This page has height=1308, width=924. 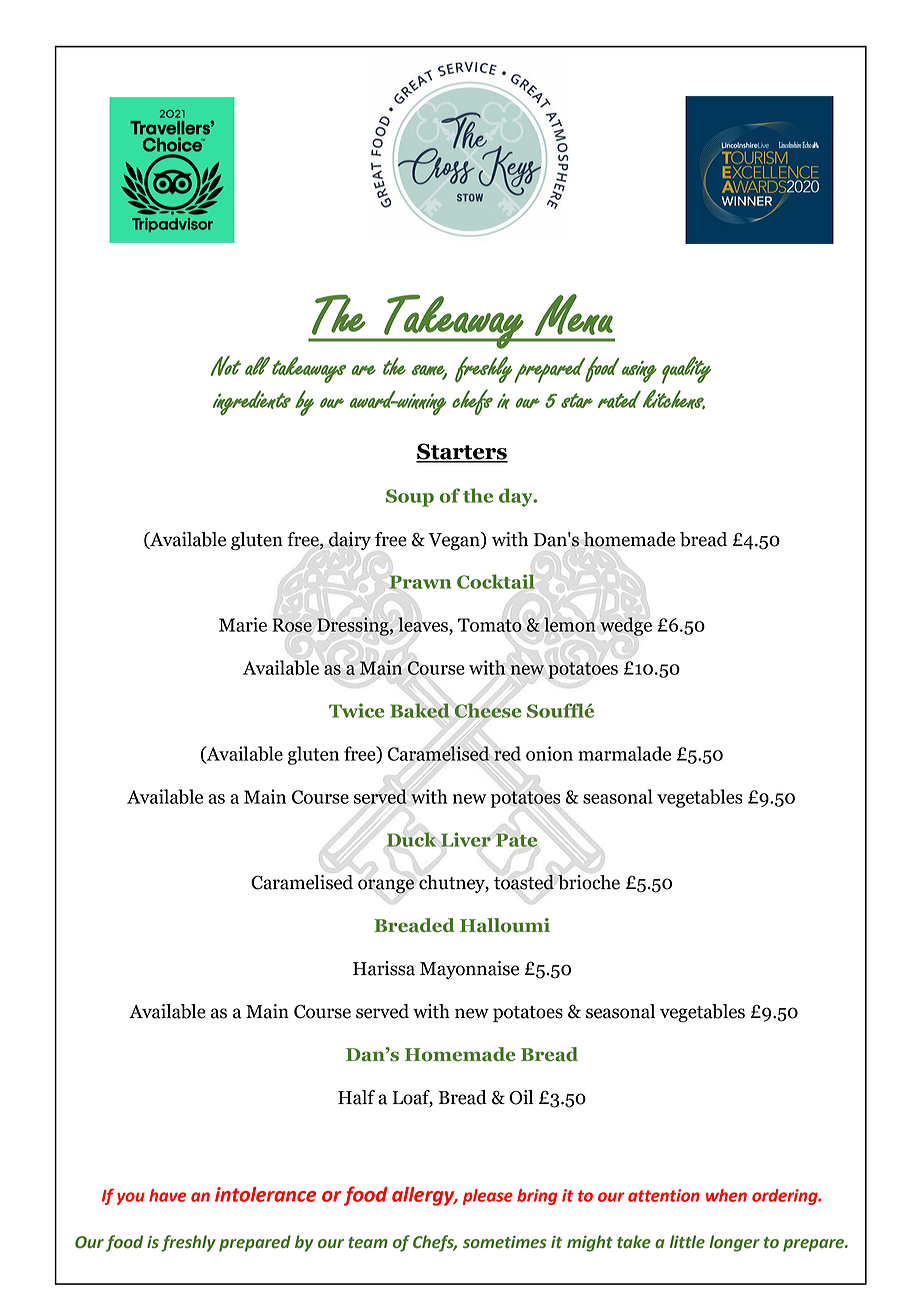 What do you see at coordinates (356, 710) in the page?
I see `Twice` at bounding box center [356, 710].
